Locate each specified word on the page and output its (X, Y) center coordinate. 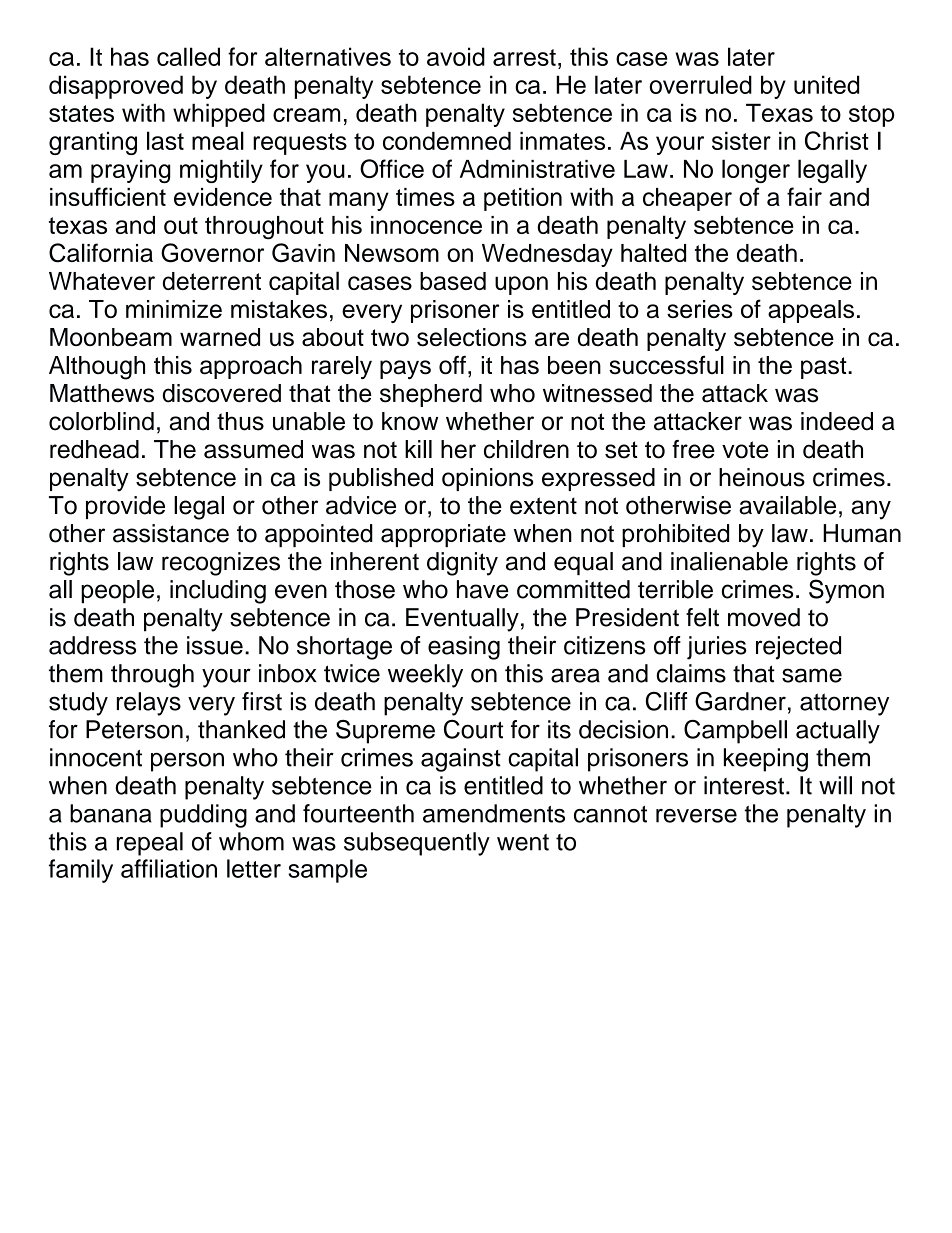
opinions (487, 479)
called (188, 56)
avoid (456, 56)
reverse (696, 816)
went (523, 842)
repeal (150, 844)
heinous (762, 477)
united (826, 84)
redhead (94, 449)
